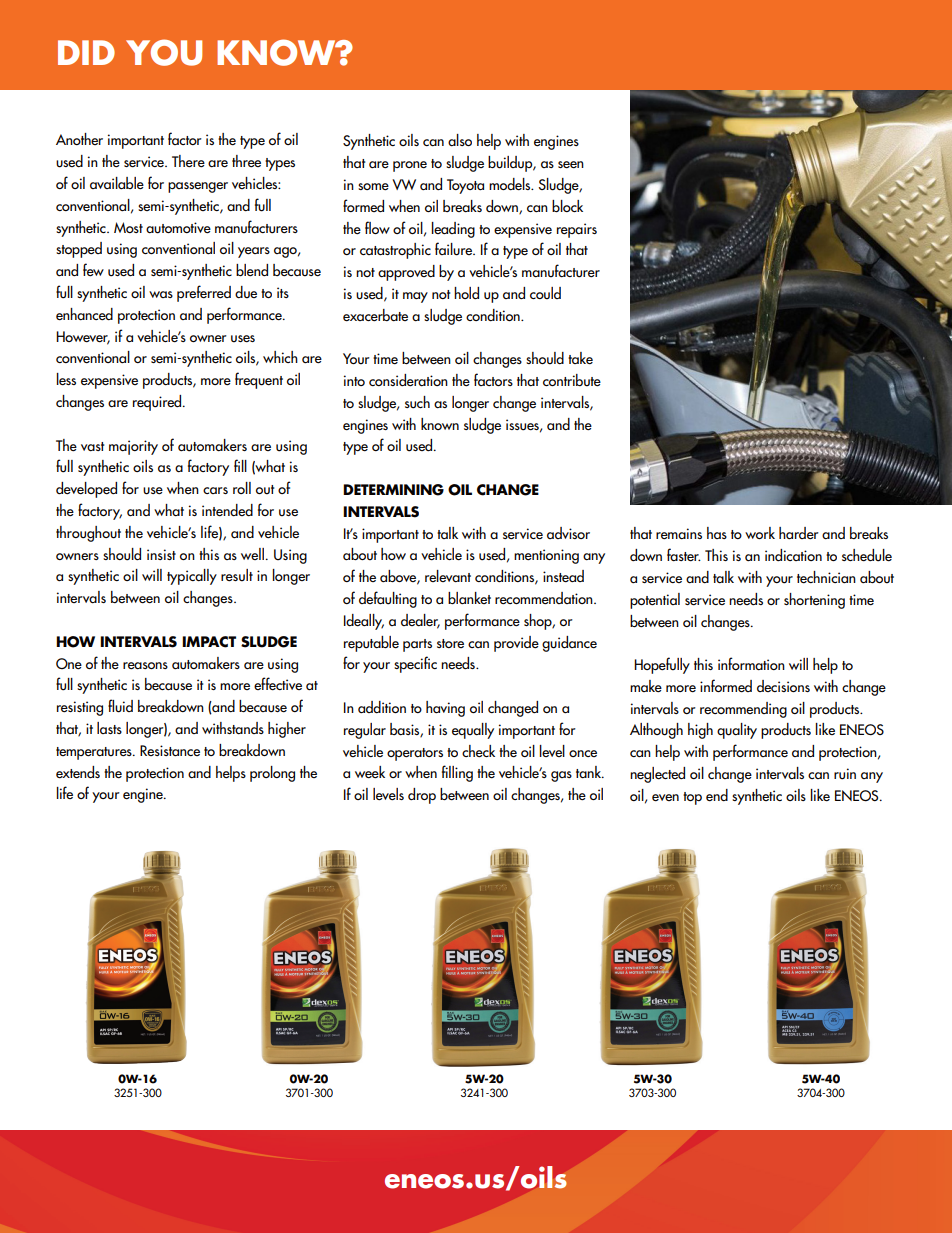 The height and width of the document is (1233, 952). Describe the element at coordinates (845, 774) in the document. I see `ruin` at that location.
